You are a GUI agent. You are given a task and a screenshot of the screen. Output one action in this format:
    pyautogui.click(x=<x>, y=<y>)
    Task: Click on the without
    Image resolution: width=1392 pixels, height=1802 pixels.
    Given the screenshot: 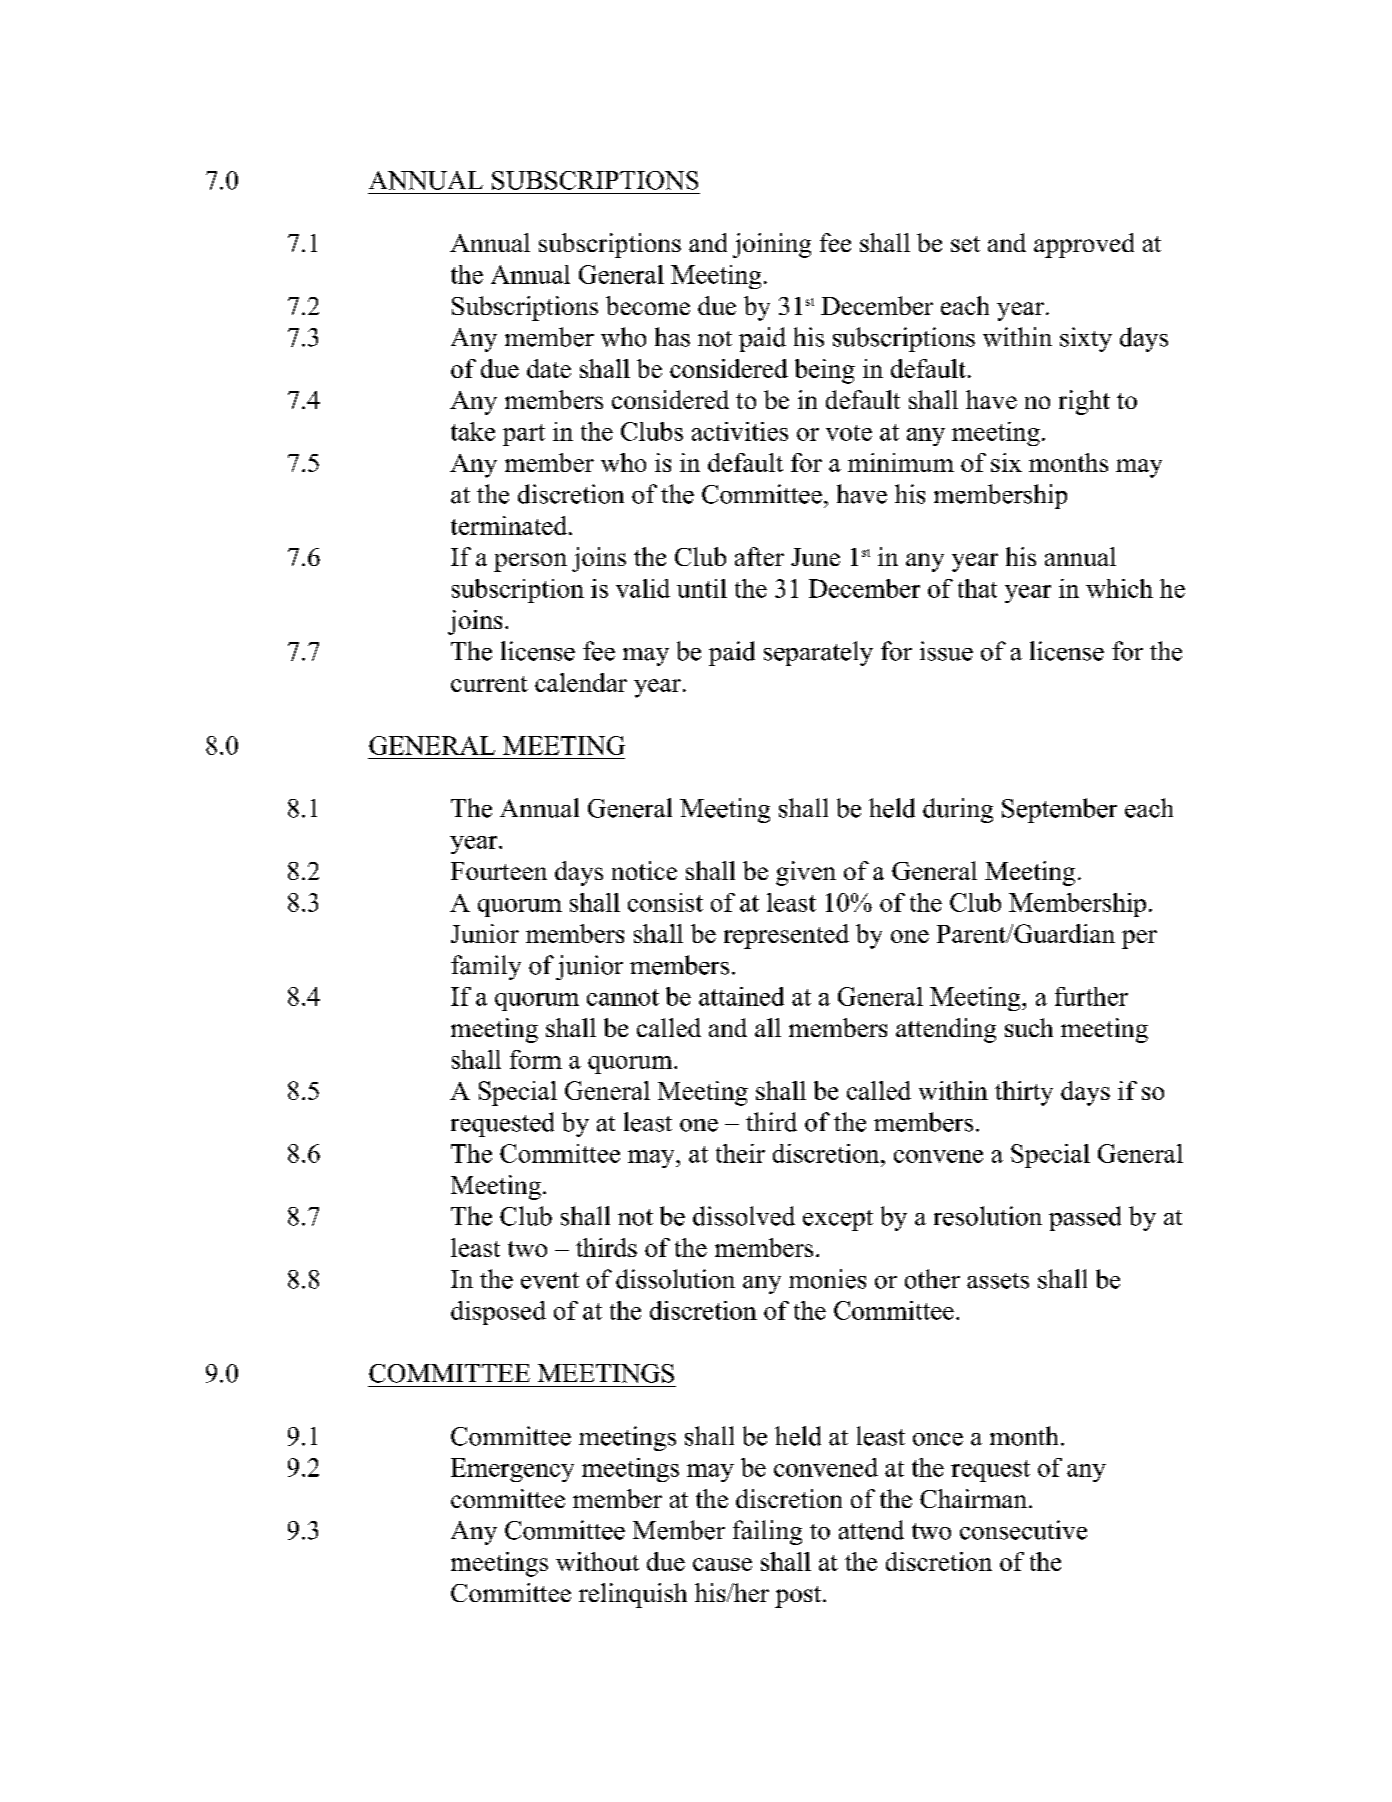 What is the action you would take?
    pyautogui.click(x=597, y=1561)
